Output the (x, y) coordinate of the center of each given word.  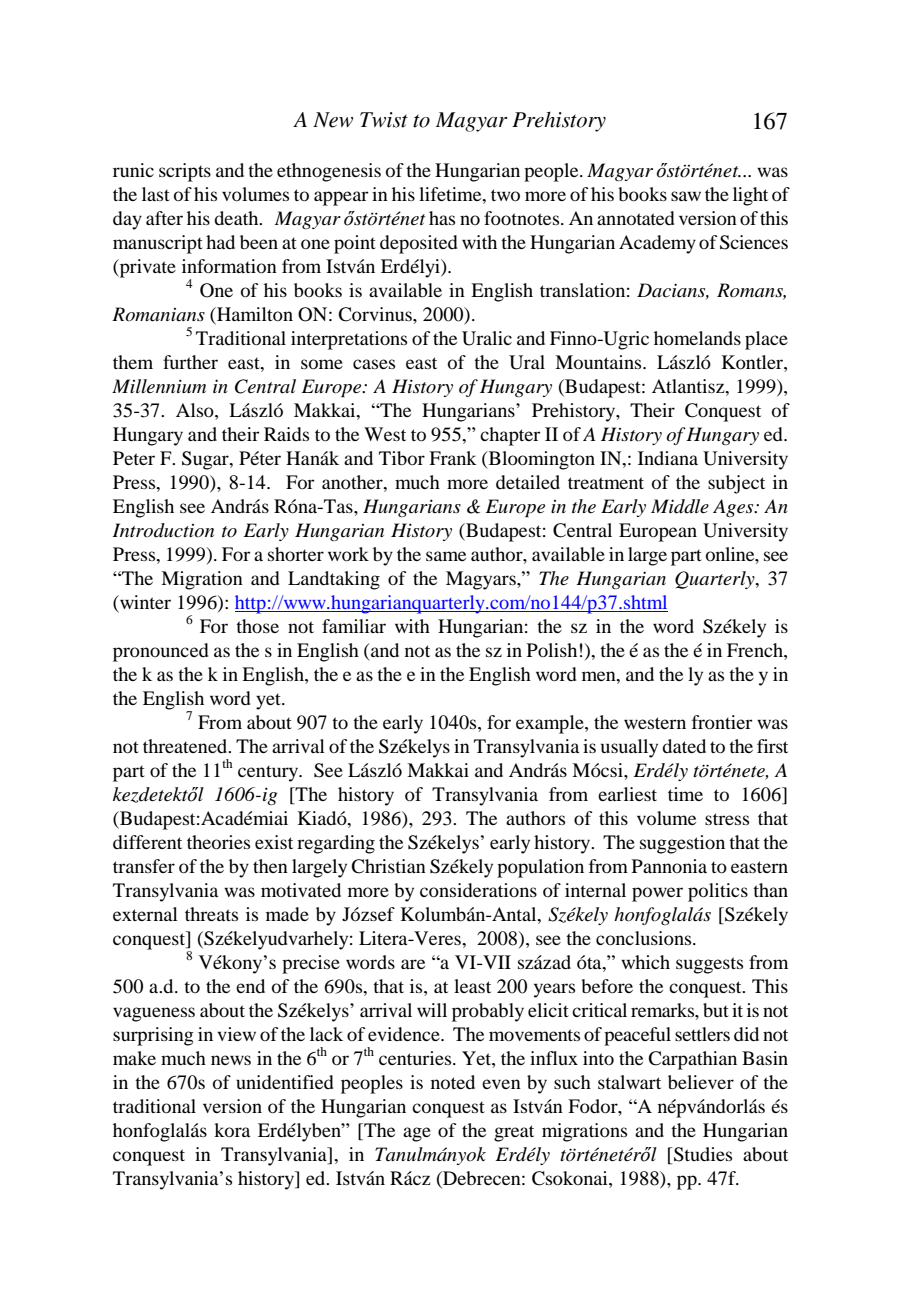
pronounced (161, 652)
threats (211, 914)
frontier (722, 722)
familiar (354, 626)
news (231, 1060)
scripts (185, 172)
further (190, 362)
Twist (384, 120)
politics (718, 892)
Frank (453, 458)
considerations (478, 890)
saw (686, 196)
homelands (697, 338)
